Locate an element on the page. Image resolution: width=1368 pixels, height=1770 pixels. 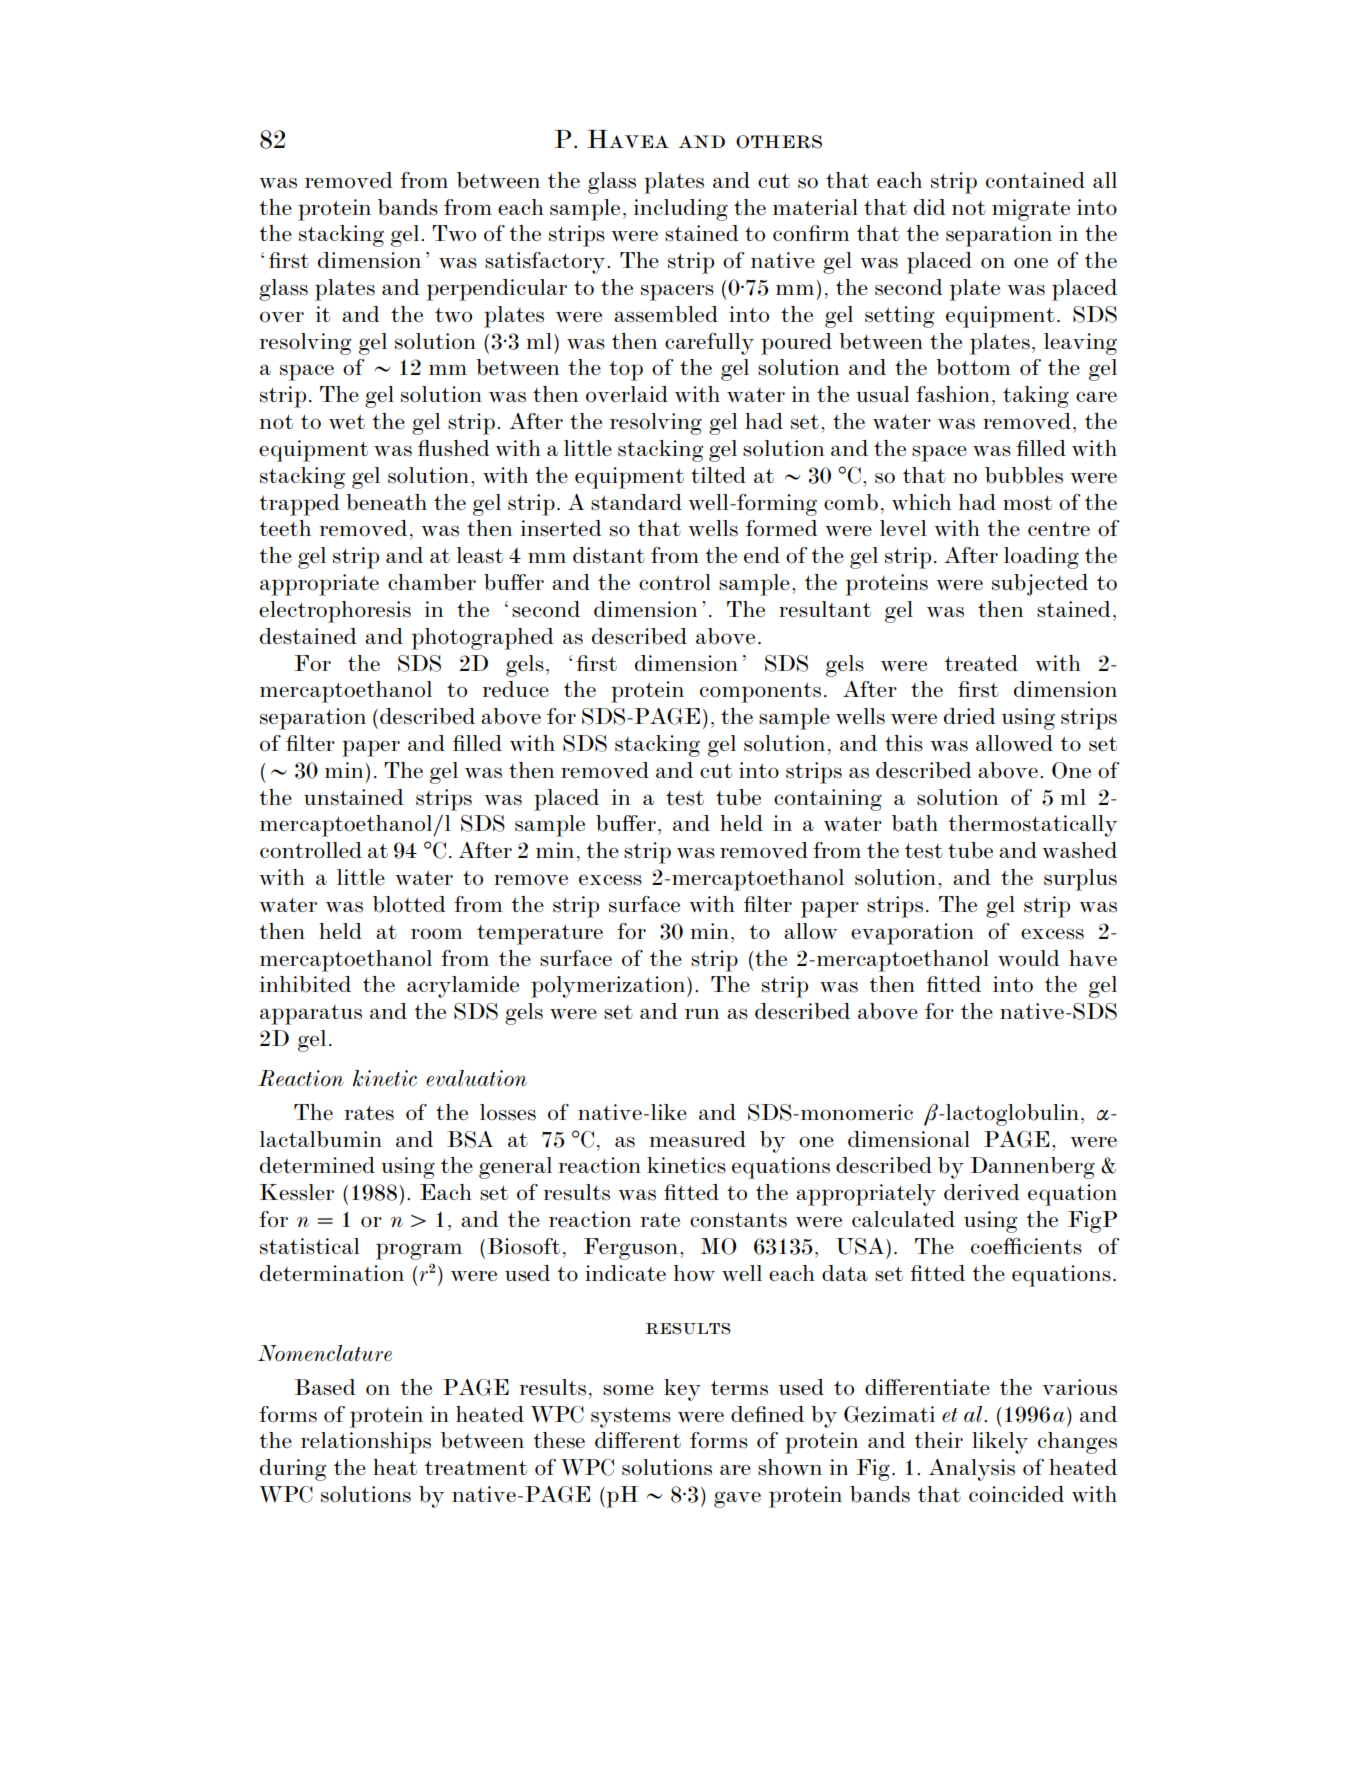
relationships is located at coordinates (366, 1443).
